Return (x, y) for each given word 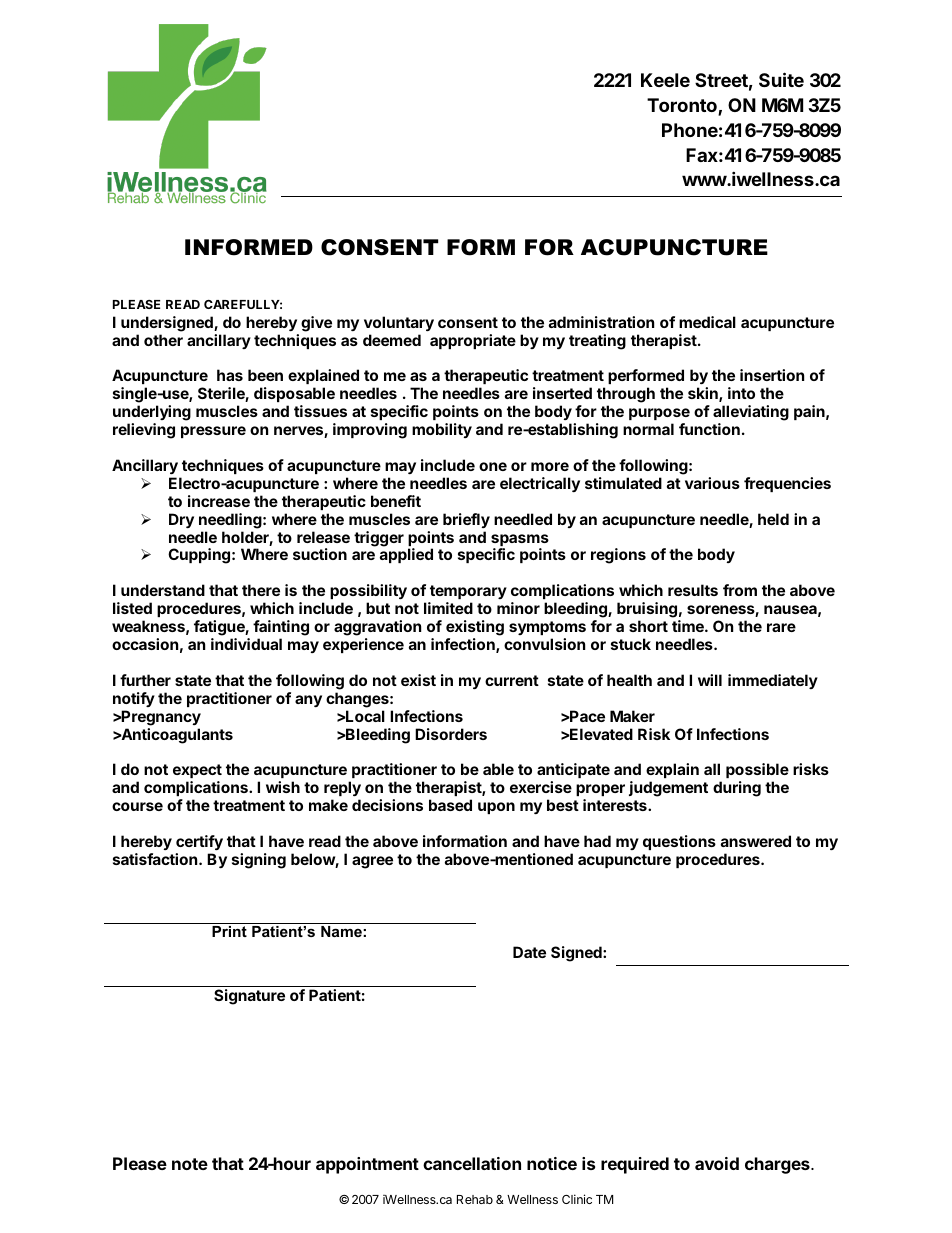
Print (229, 931)
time (689, 626)
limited (448, 608)
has (230, 375)
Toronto (683, 107)
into (741, 393)
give (316, 324)
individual (246, 644)
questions (679, 842)
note (190, 1164)
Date (529, 952)
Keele (665, 80)
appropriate (473, 341)
